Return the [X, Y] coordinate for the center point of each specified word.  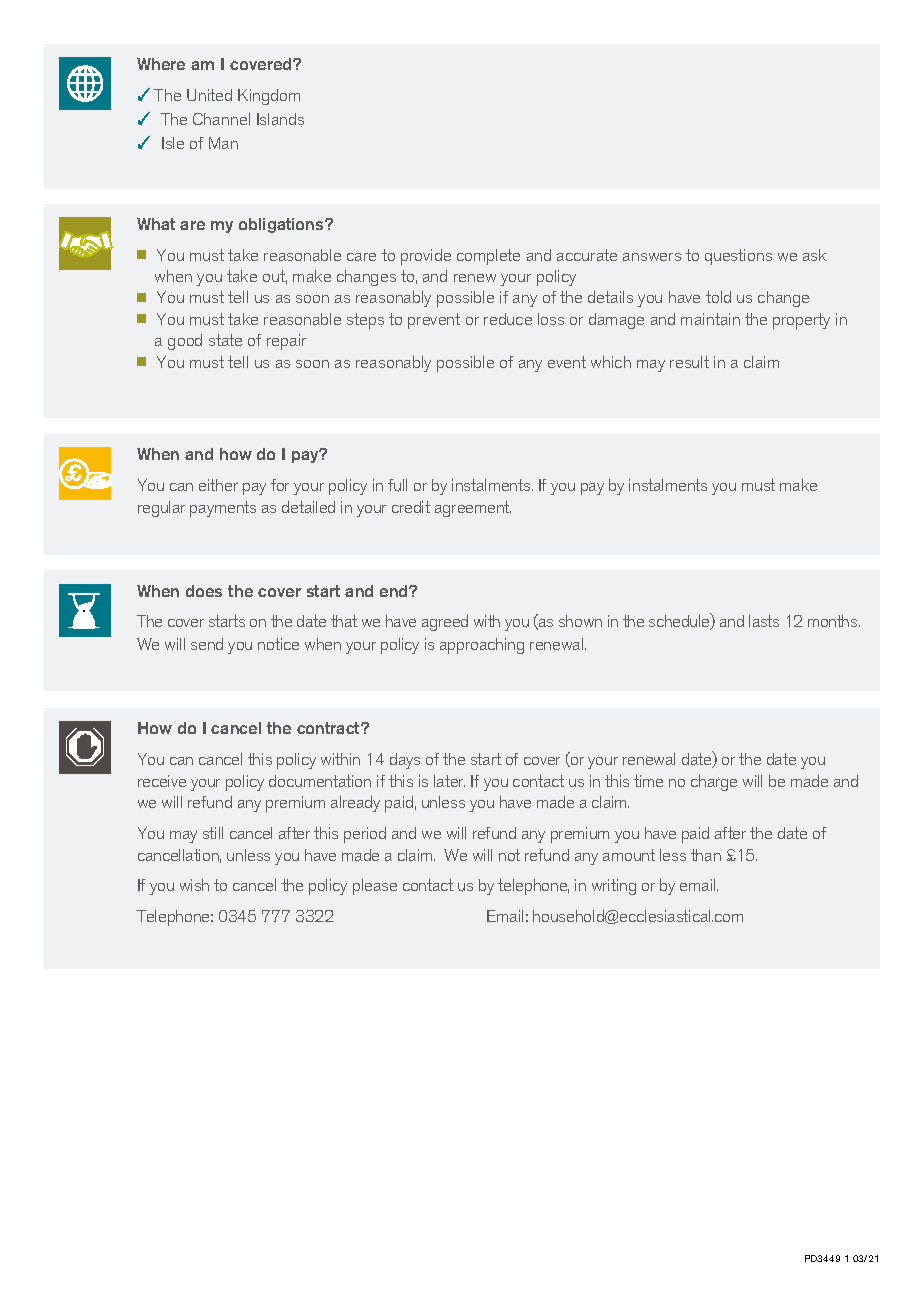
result [689, 362]
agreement [473, 509]
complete [488, 257]
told [718, 297]
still [213, 833]
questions [738, 257]
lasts [764, 621]
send [207, 644]
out [275, 277]
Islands [280, 119]
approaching [482, 646]
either [218, 485]
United [209, 95]
